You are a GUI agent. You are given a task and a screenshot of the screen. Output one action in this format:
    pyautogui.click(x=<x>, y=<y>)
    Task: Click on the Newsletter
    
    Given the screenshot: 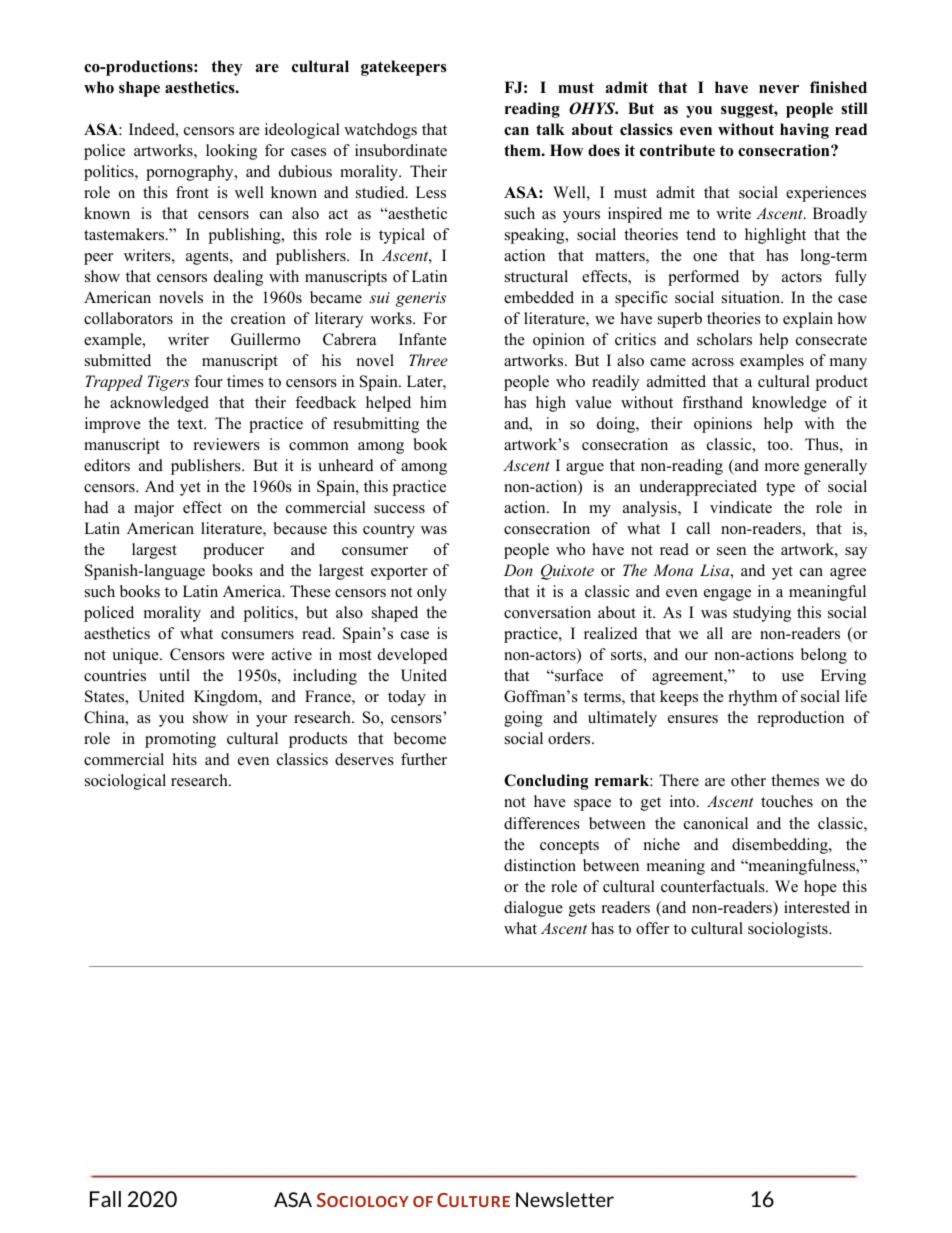 What is the action you would take?
    pyautogui.click(x=565, y=1199)
